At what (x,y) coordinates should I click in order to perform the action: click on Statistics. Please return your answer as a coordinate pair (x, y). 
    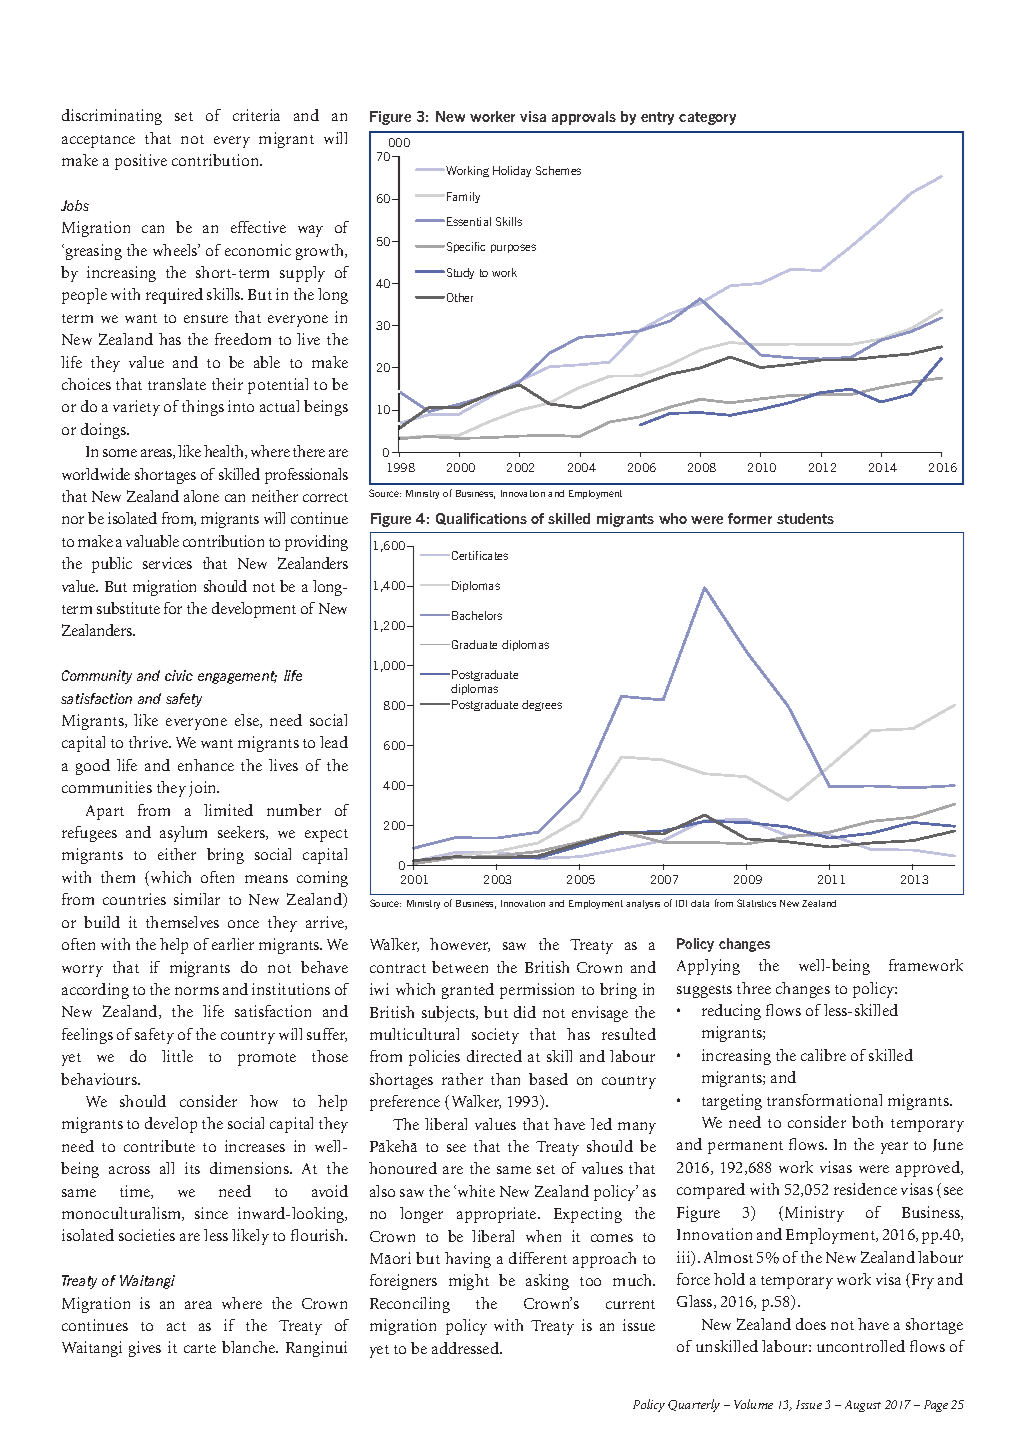
    Looking at the image, I should click on (756, 903).
